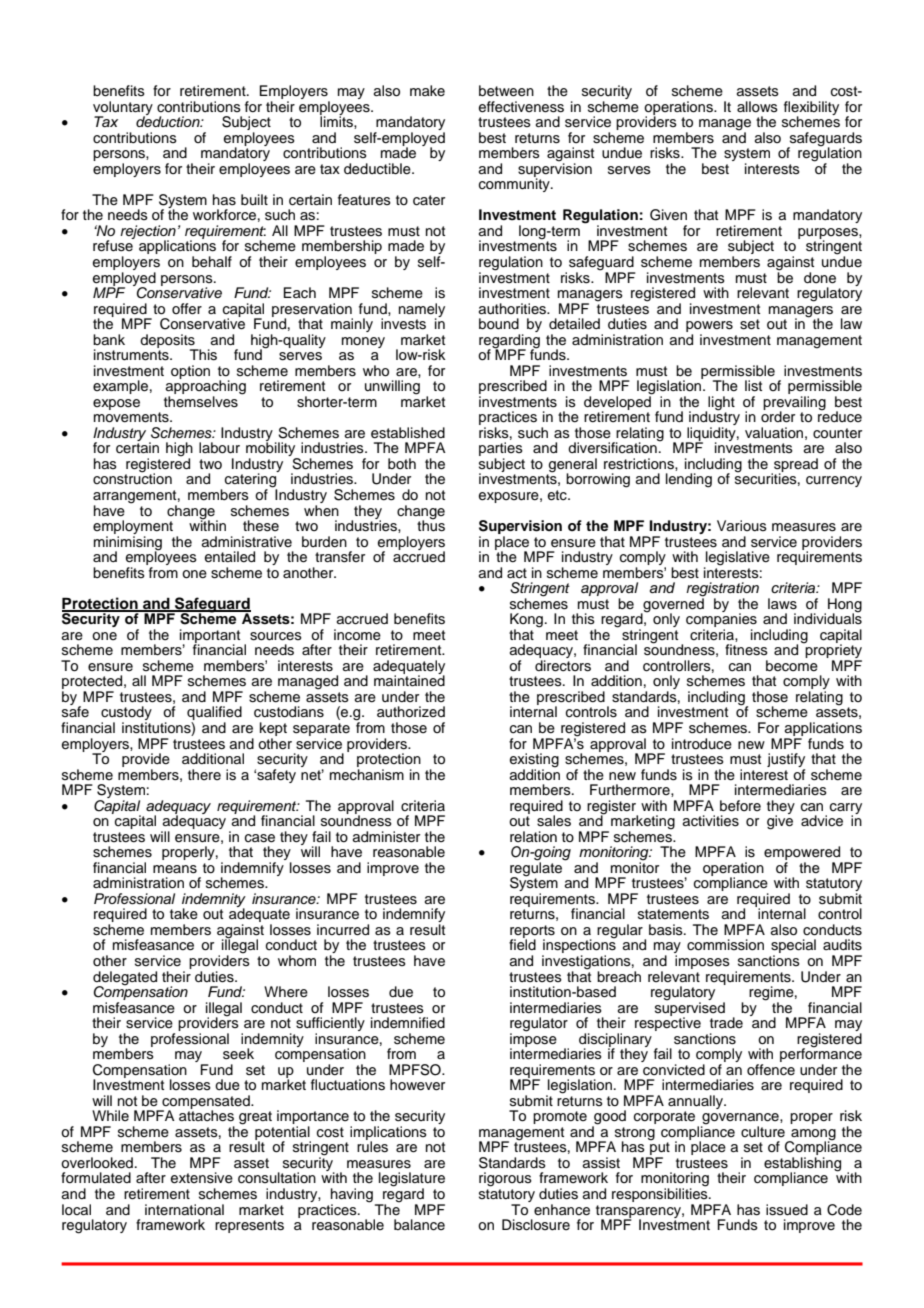 The width and height of the page is (924, 1308). Describe the element at coordinates (427, 90) in the page. I see `make` at that location.
